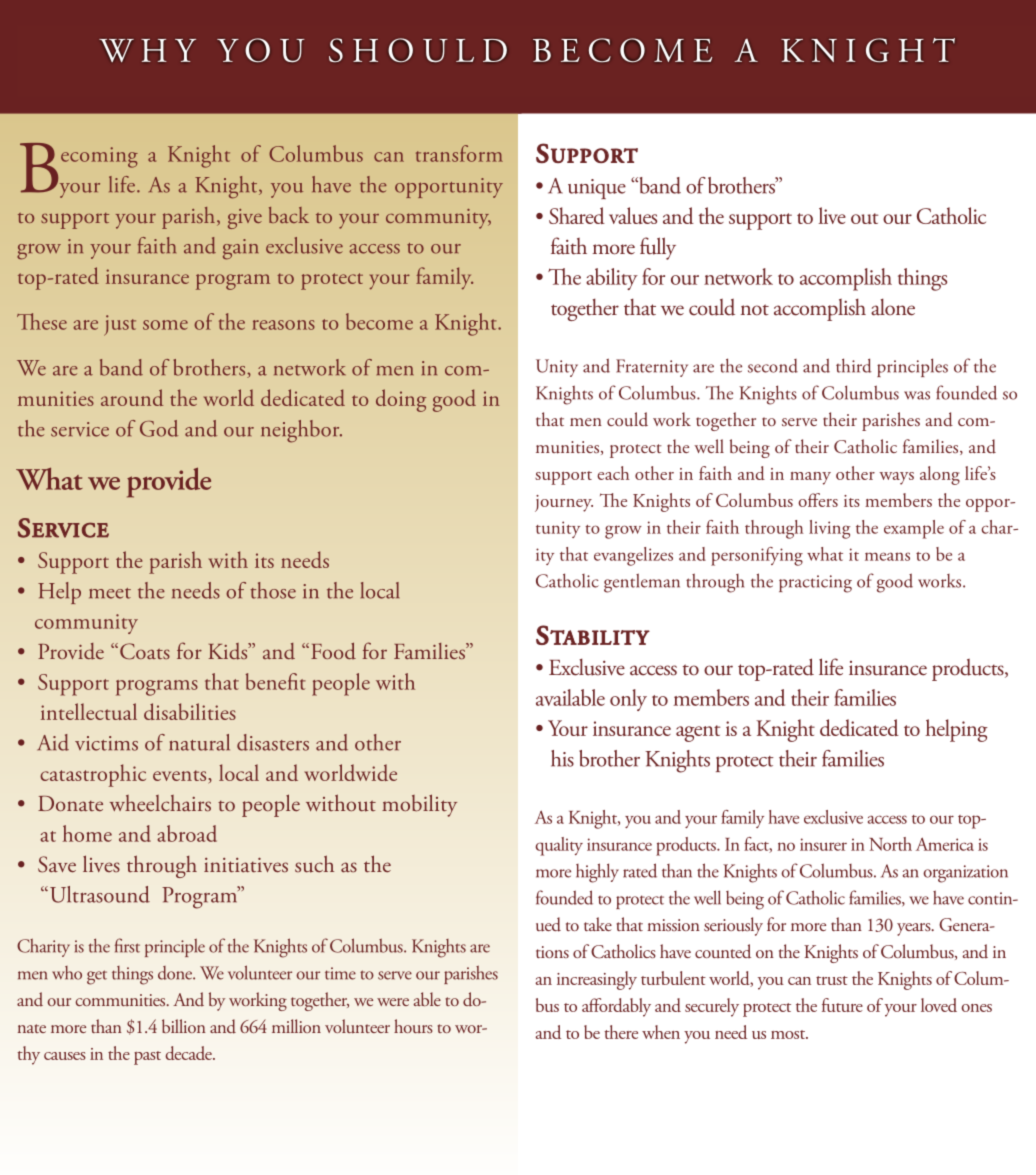 The image size is (1036, 1175). I want to click on gentleman, so click(642, 583).
